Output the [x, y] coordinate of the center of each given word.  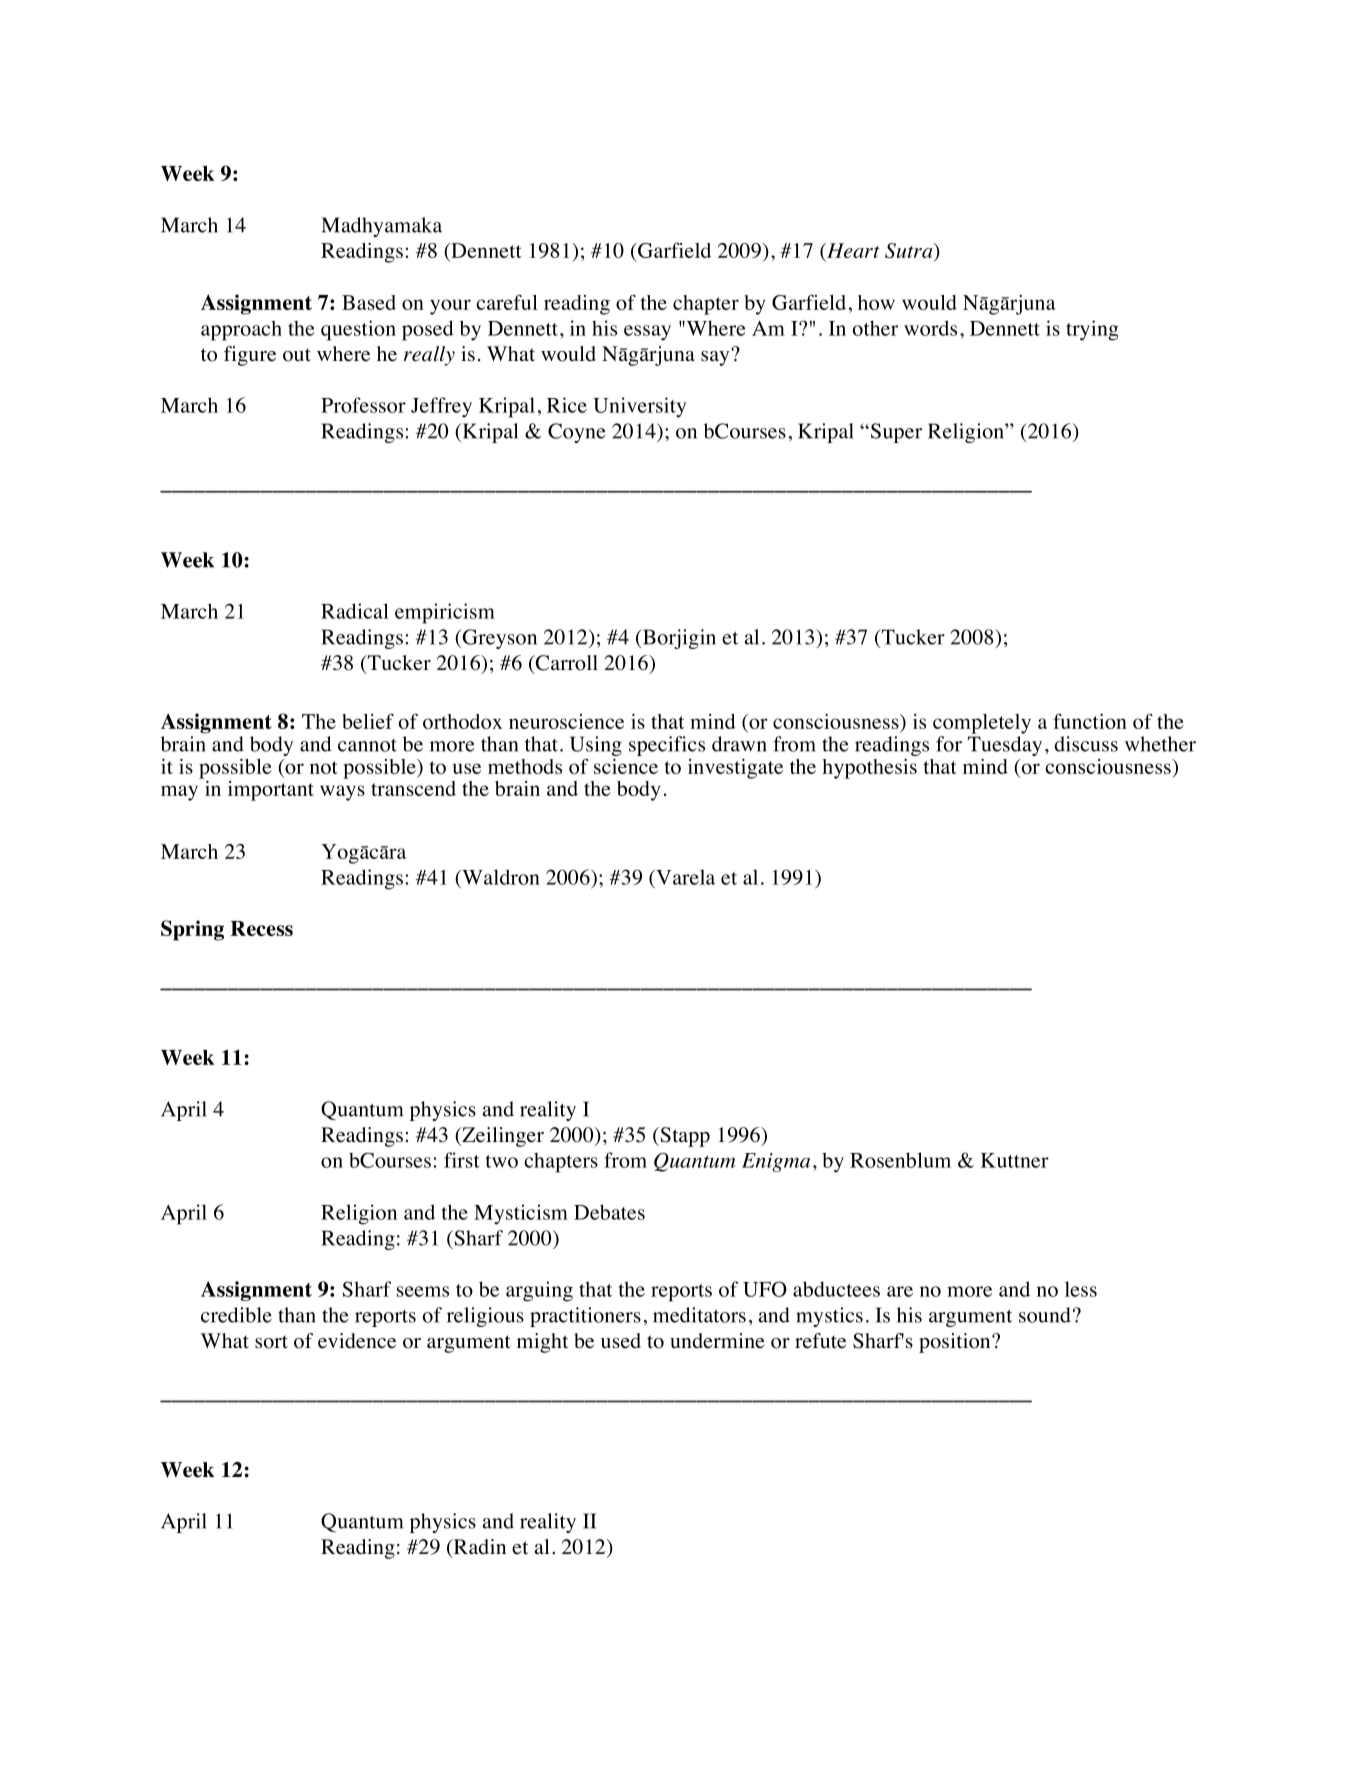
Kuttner [1015, 1160]
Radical [355, 611]
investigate [735, 769]
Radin [478, 1548]
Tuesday [1005, 746]
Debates [609, 1212]
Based [369, 302]
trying [1092, 330]
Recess [261, 928]
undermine [717, 1341]
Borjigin [678, 639]
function [1090, 721]
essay [647, 333]
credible [236, 1315]
